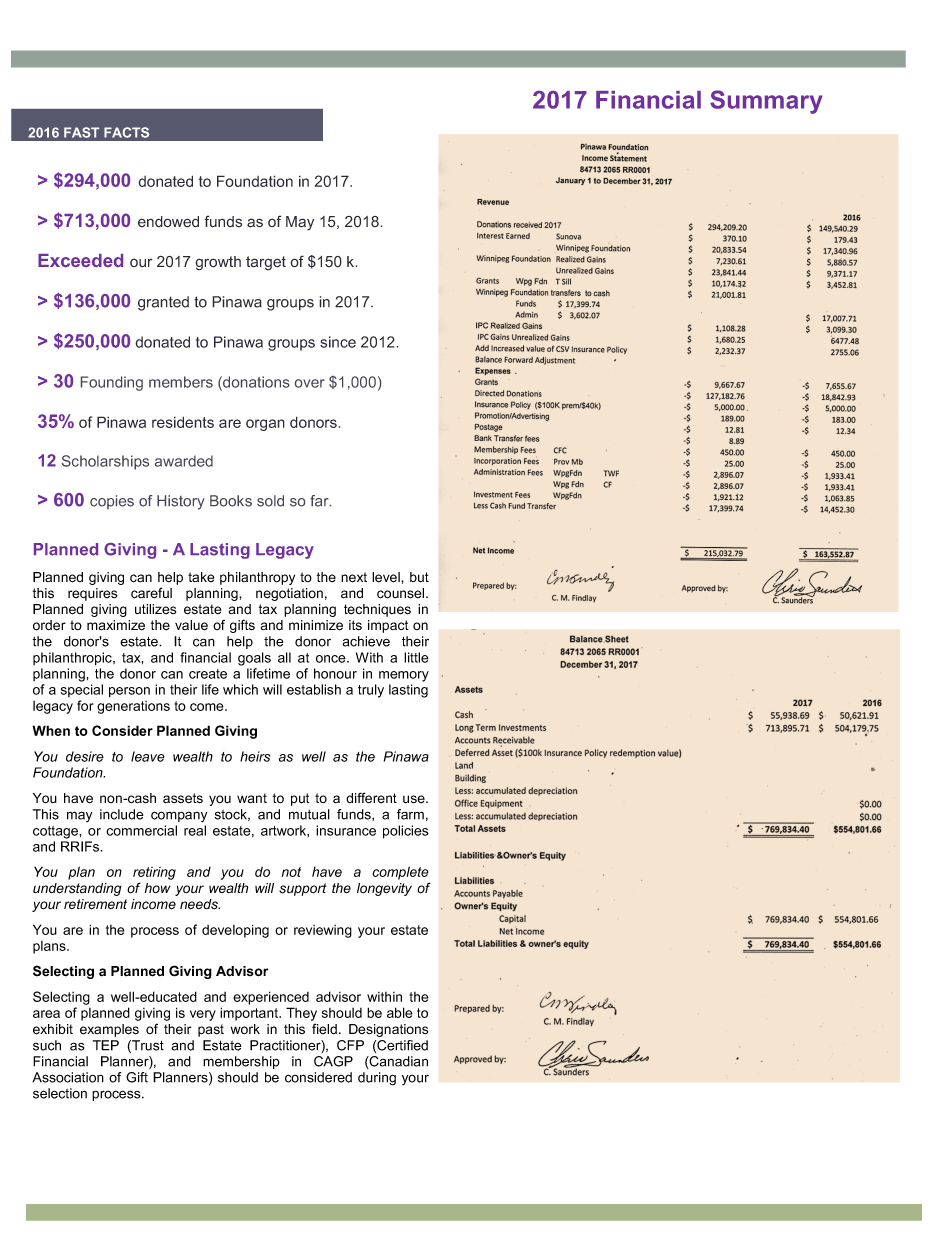 The image size is (952, 1233). Describe the element at coordinates (266, 263) in the document. I see `target` at that location.
